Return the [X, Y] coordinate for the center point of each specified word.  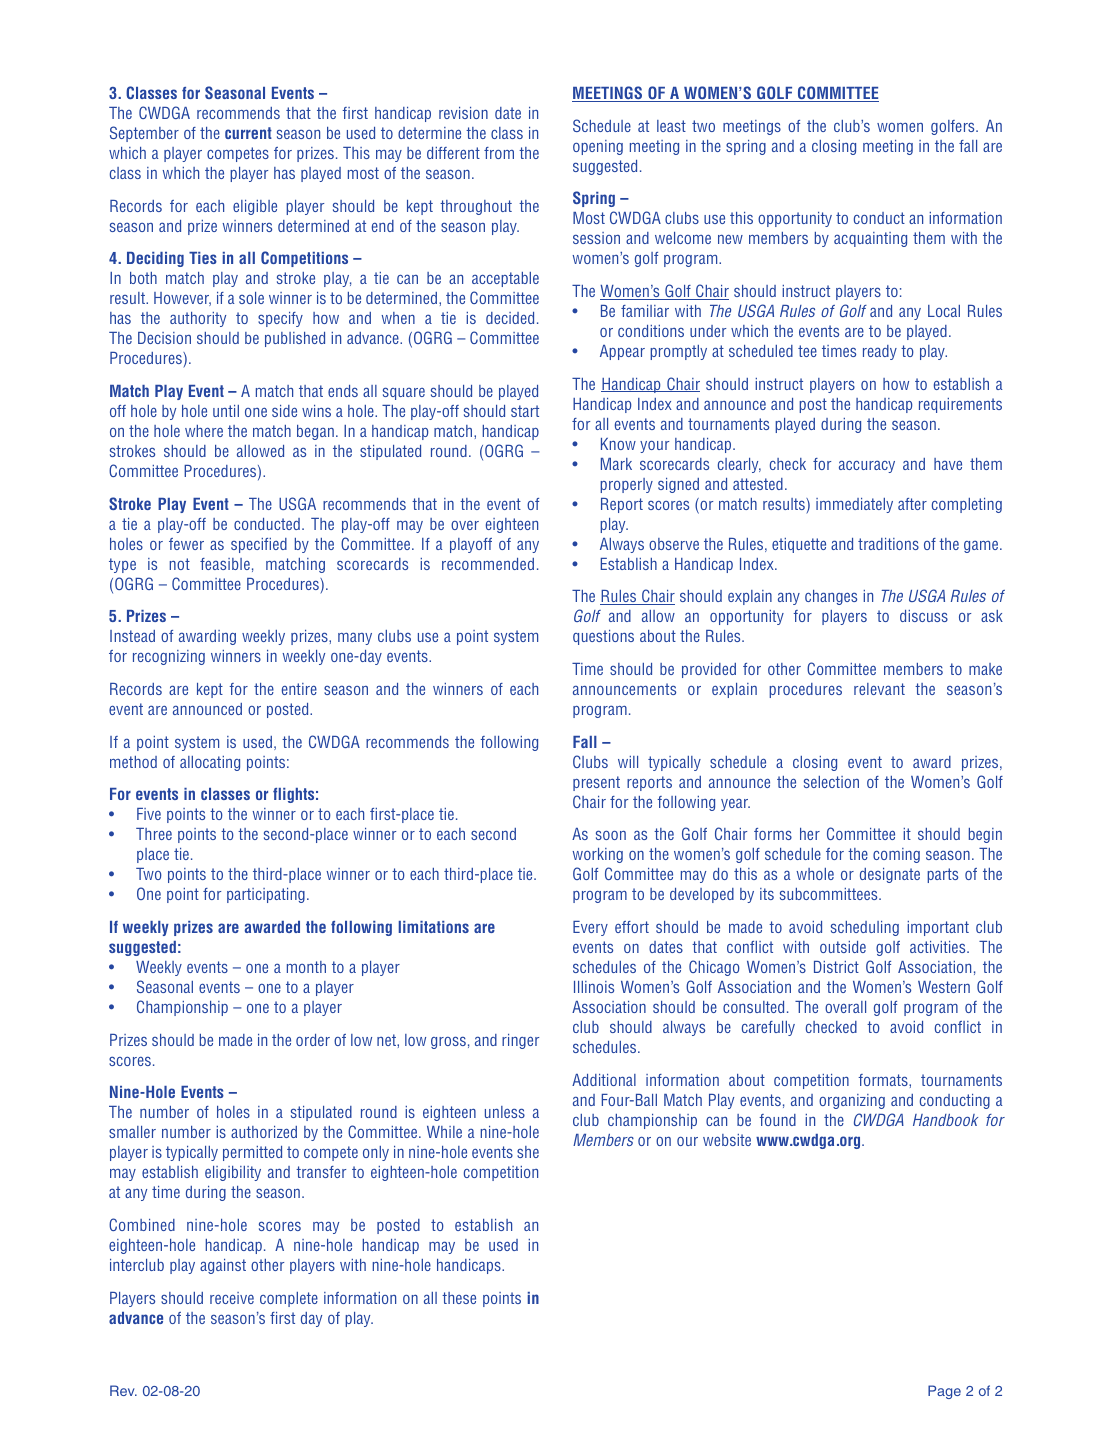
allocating [210, 763]
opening [598, 147]
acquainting [870, 239]
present [596, 783]
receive [232, 1298]
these [459, 1298]
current [248, 133]
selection [831, 782]
